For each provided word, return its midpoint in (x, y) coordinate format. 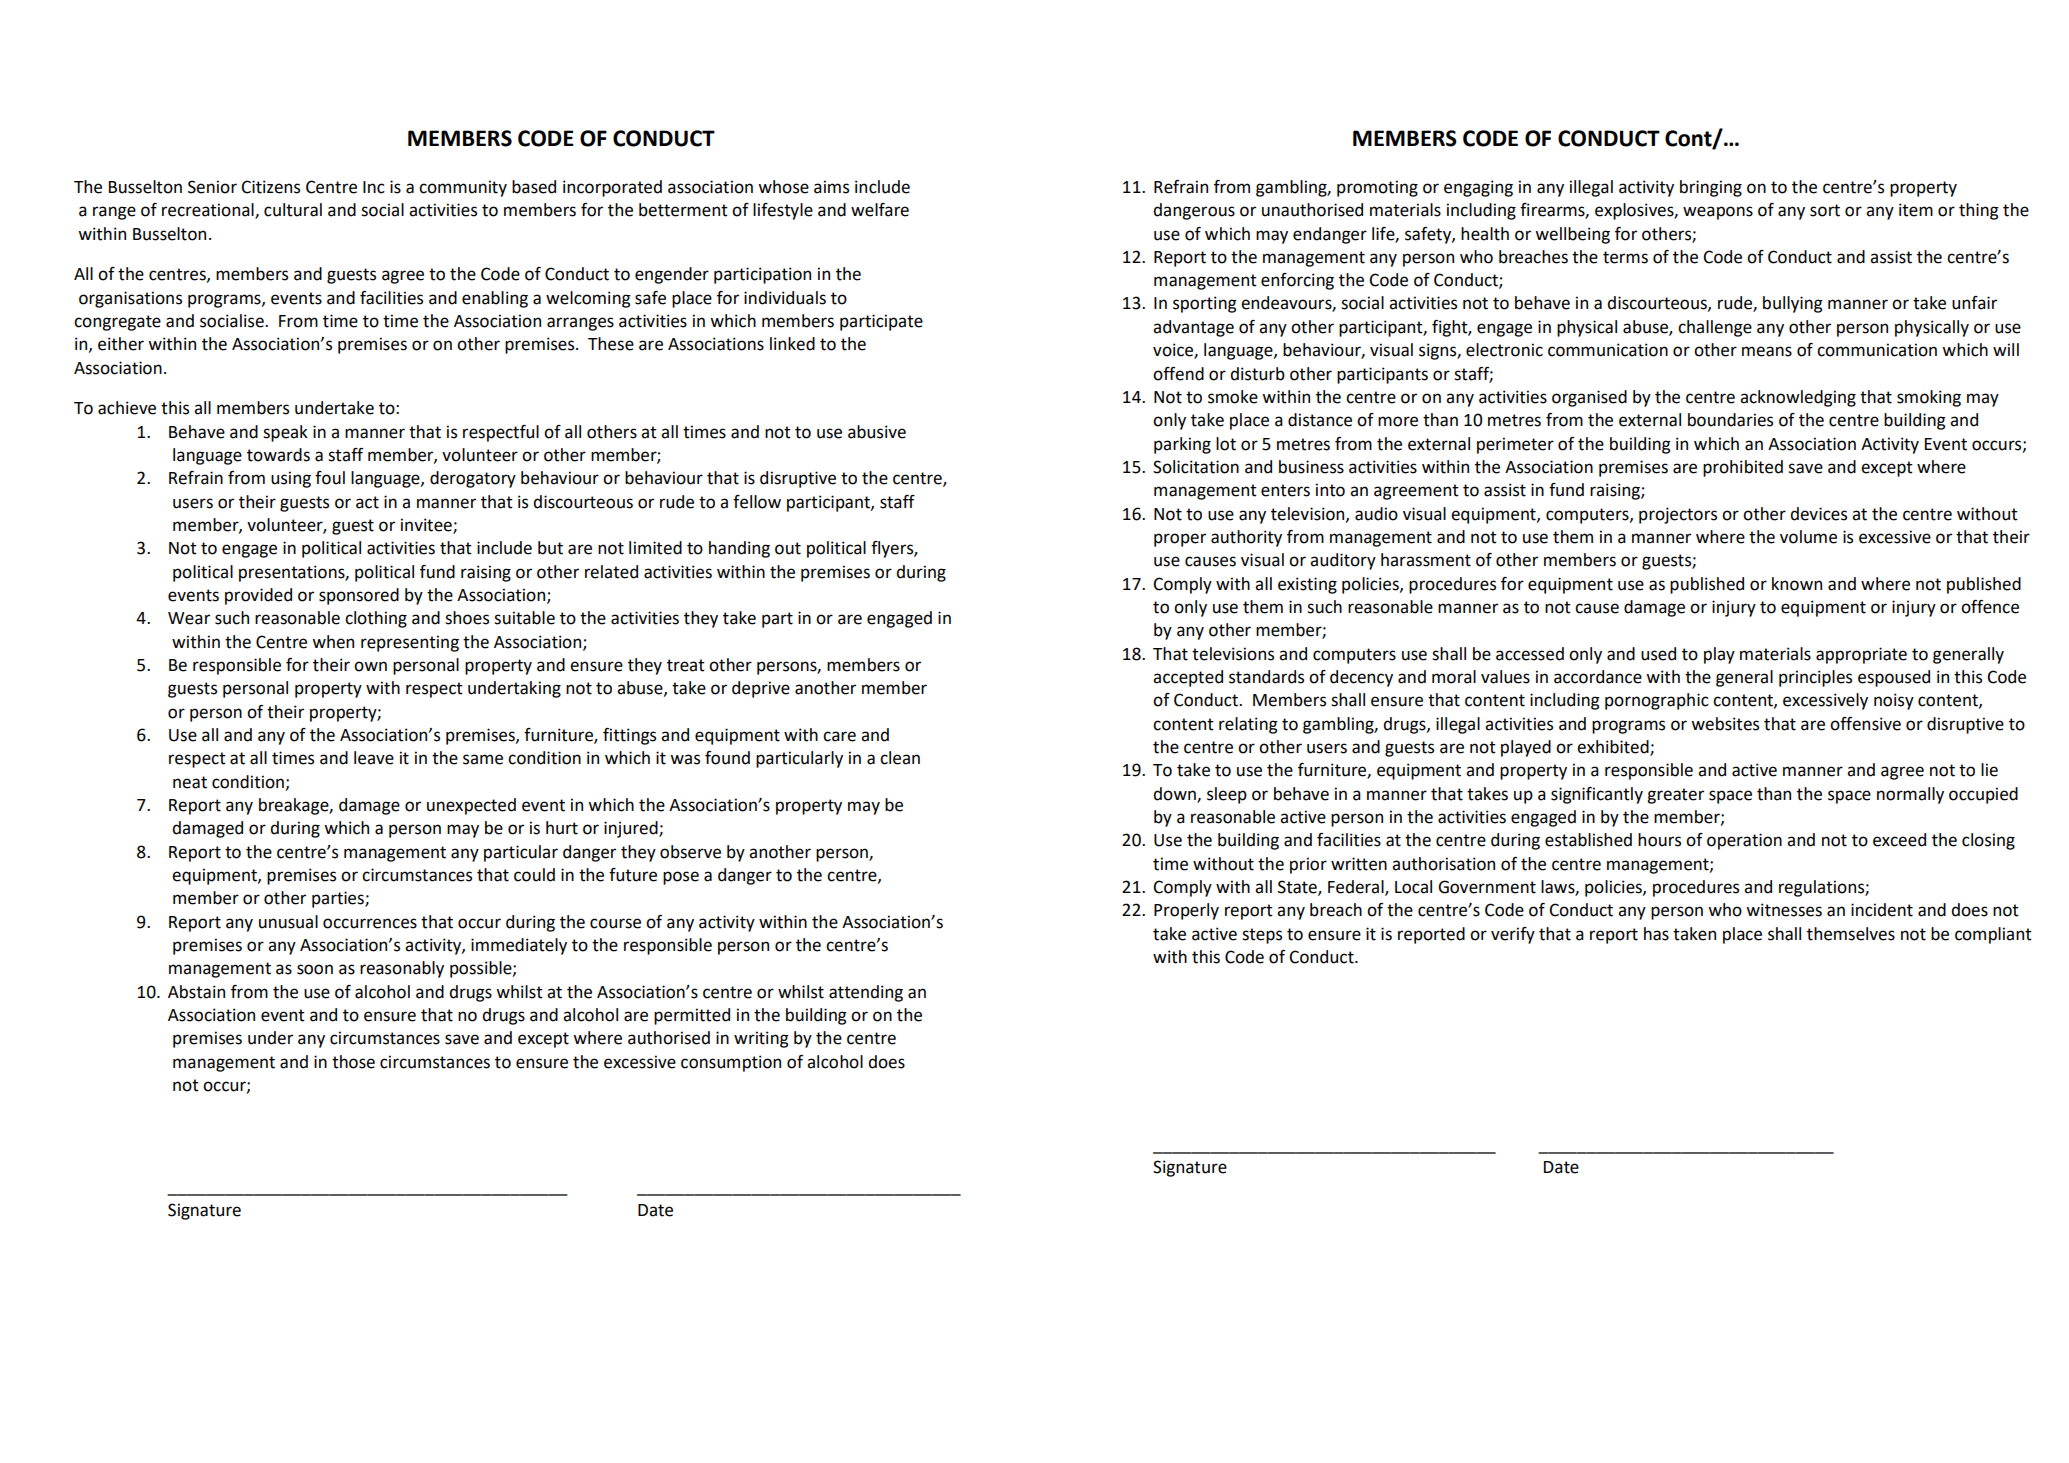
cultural (293, 210)
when (333, 642)
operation (1744, 841)
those (353, 1062)
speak (285, 433)
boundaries (1730, 420)
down (1175, 794)
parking (1182, 445)
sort (1825, 210)
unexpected (471, 806)
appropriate (1861, 655)
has (1656, 934)
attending (866, 993)
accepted (1188, 678)
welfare (880, 210)
